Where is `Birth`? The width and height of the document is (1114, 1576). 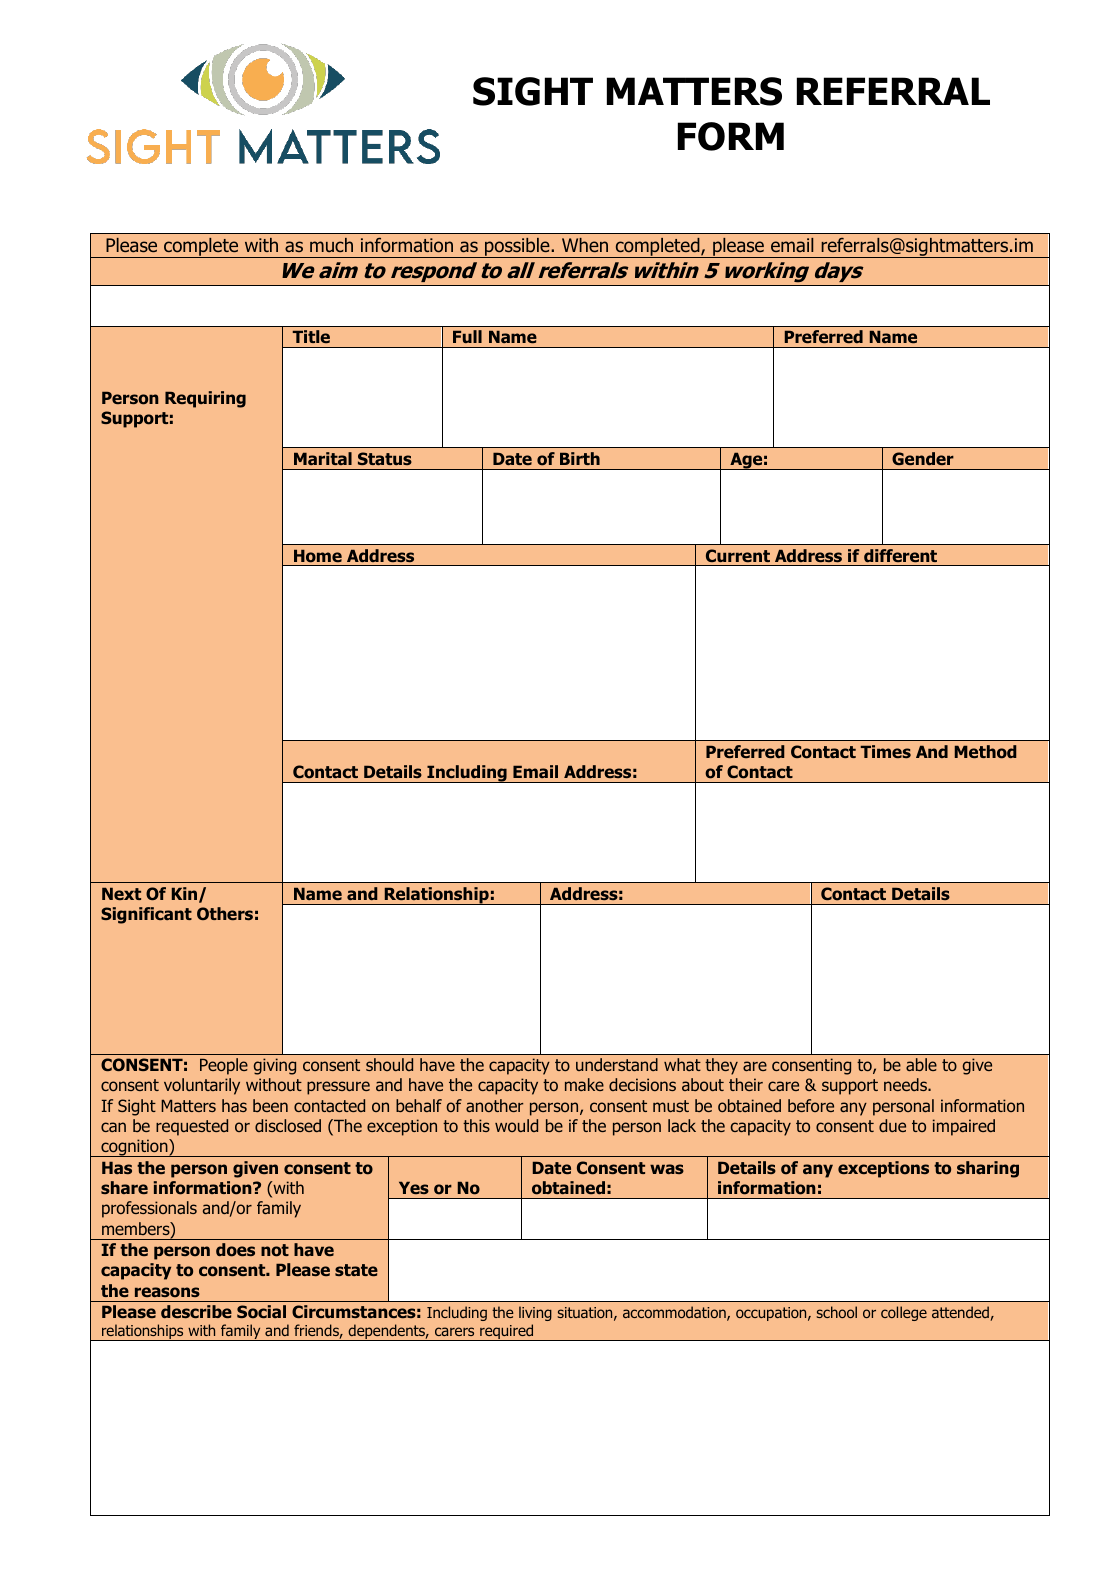 Birth is located at coordinates (580, 458).
